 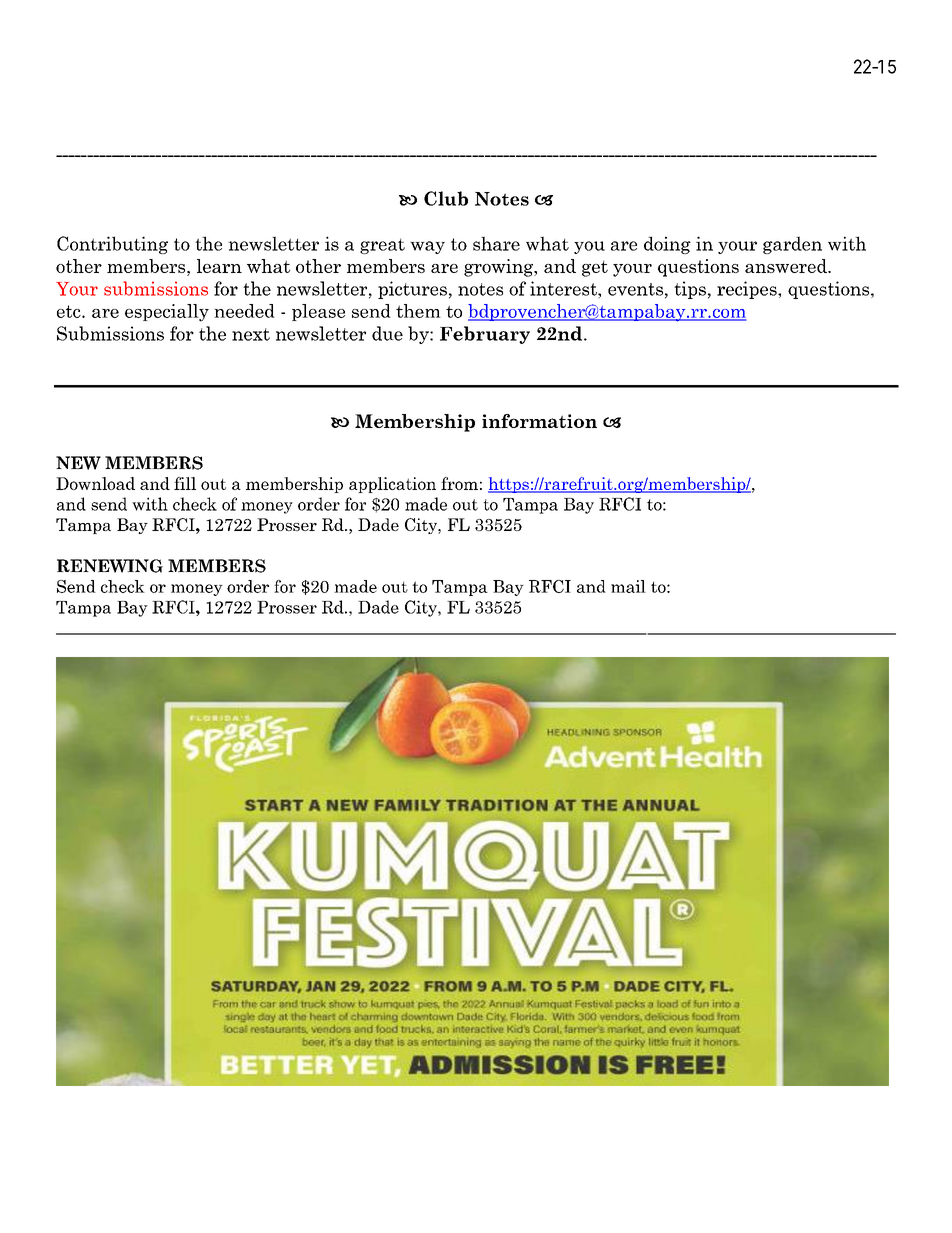 I want to click on Download, so click(x=95, y=483).
